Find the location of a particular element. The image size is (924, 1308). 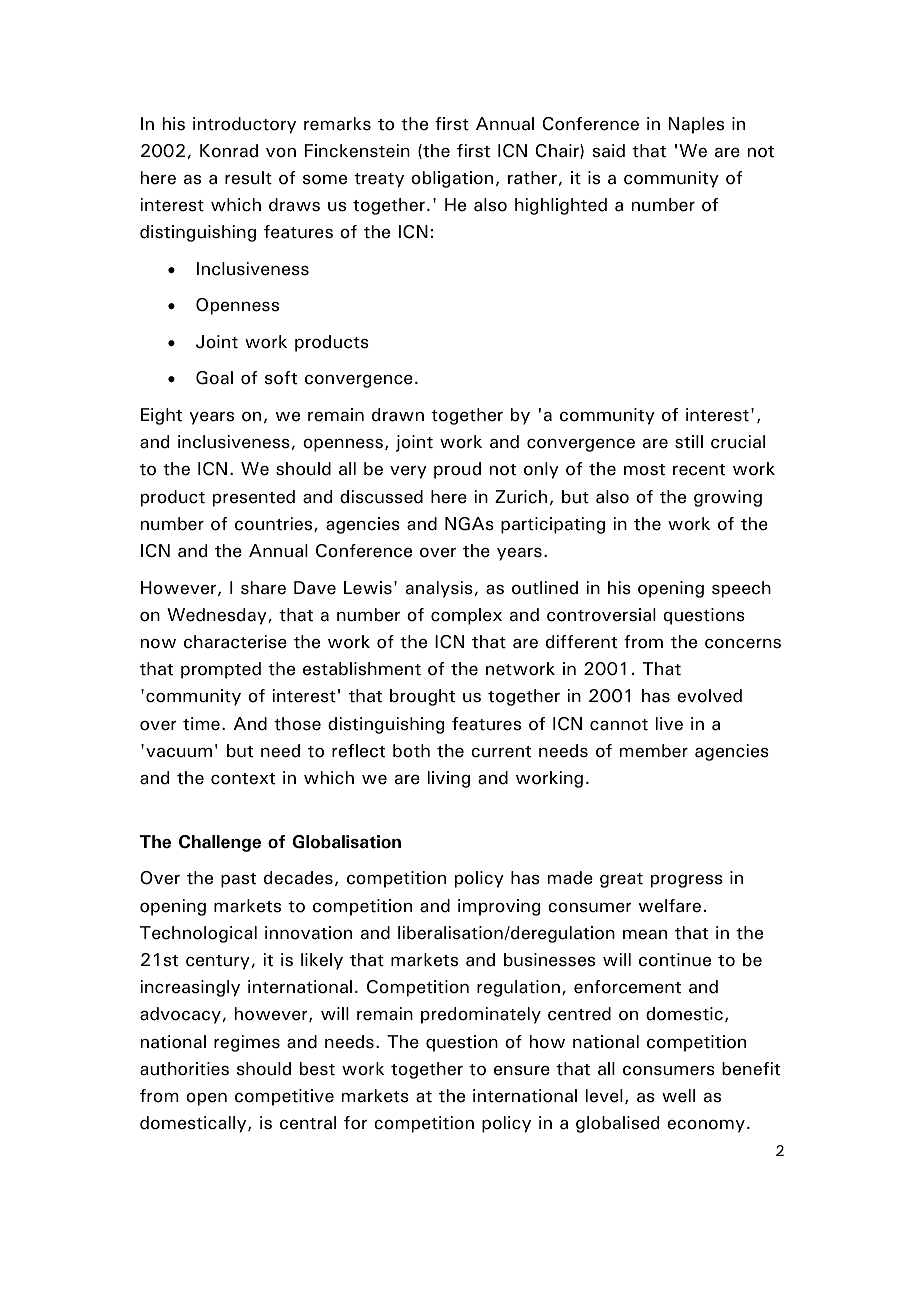

Konrad is located at coordinates (229, 151).
